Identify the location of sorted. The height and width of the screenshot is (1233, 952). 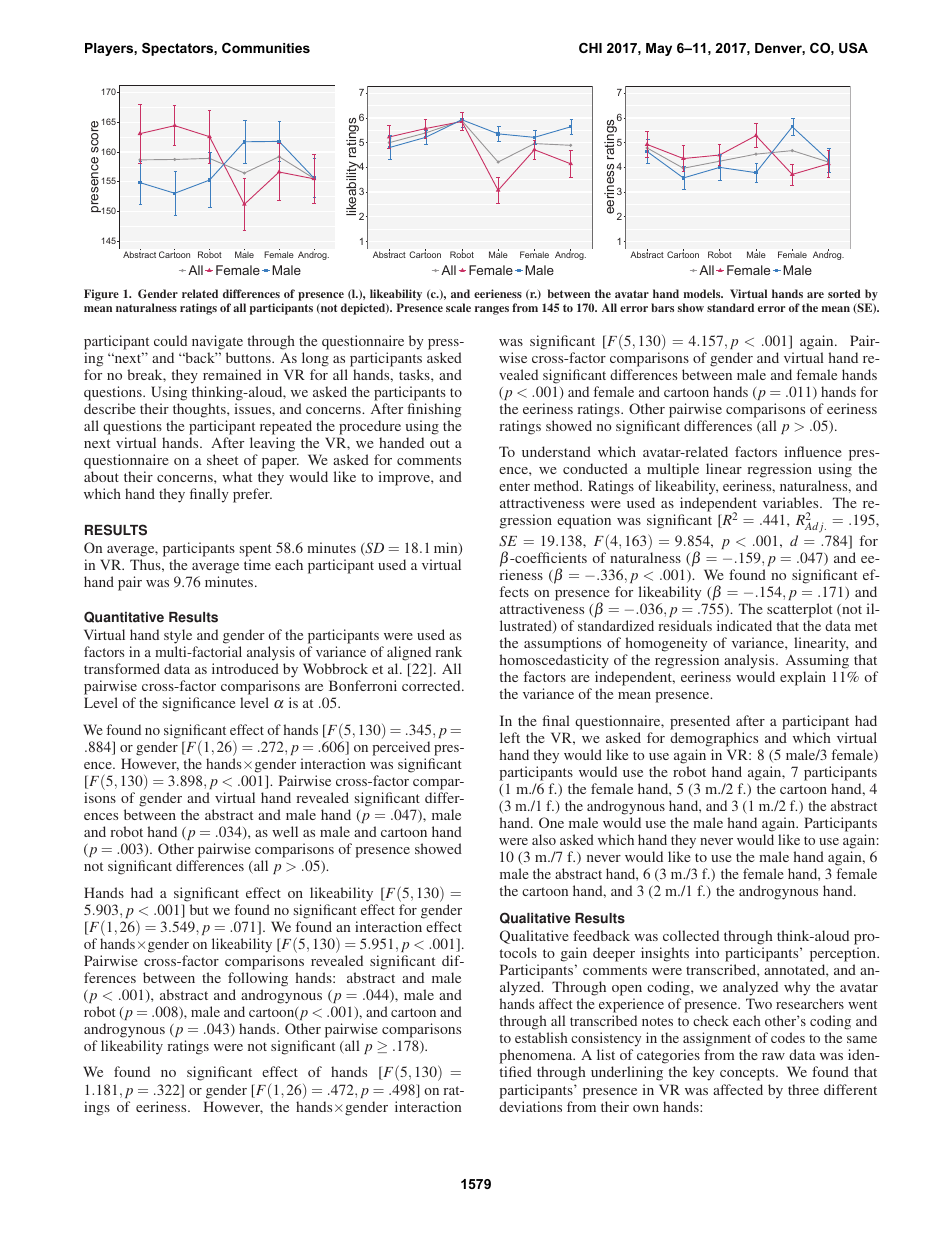
(844, 293).
